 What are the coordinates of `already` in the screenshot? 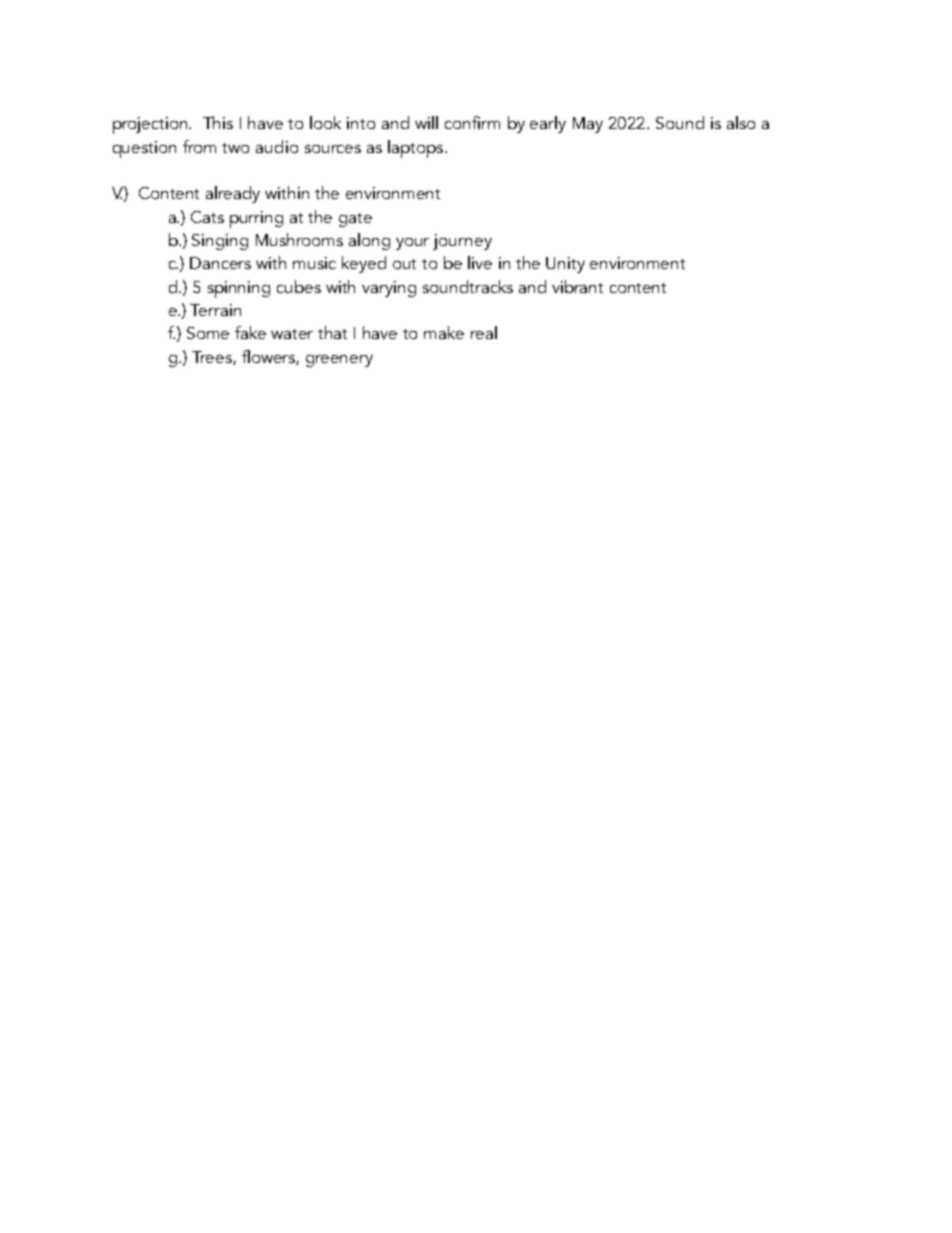 It's located at (233, 194).
